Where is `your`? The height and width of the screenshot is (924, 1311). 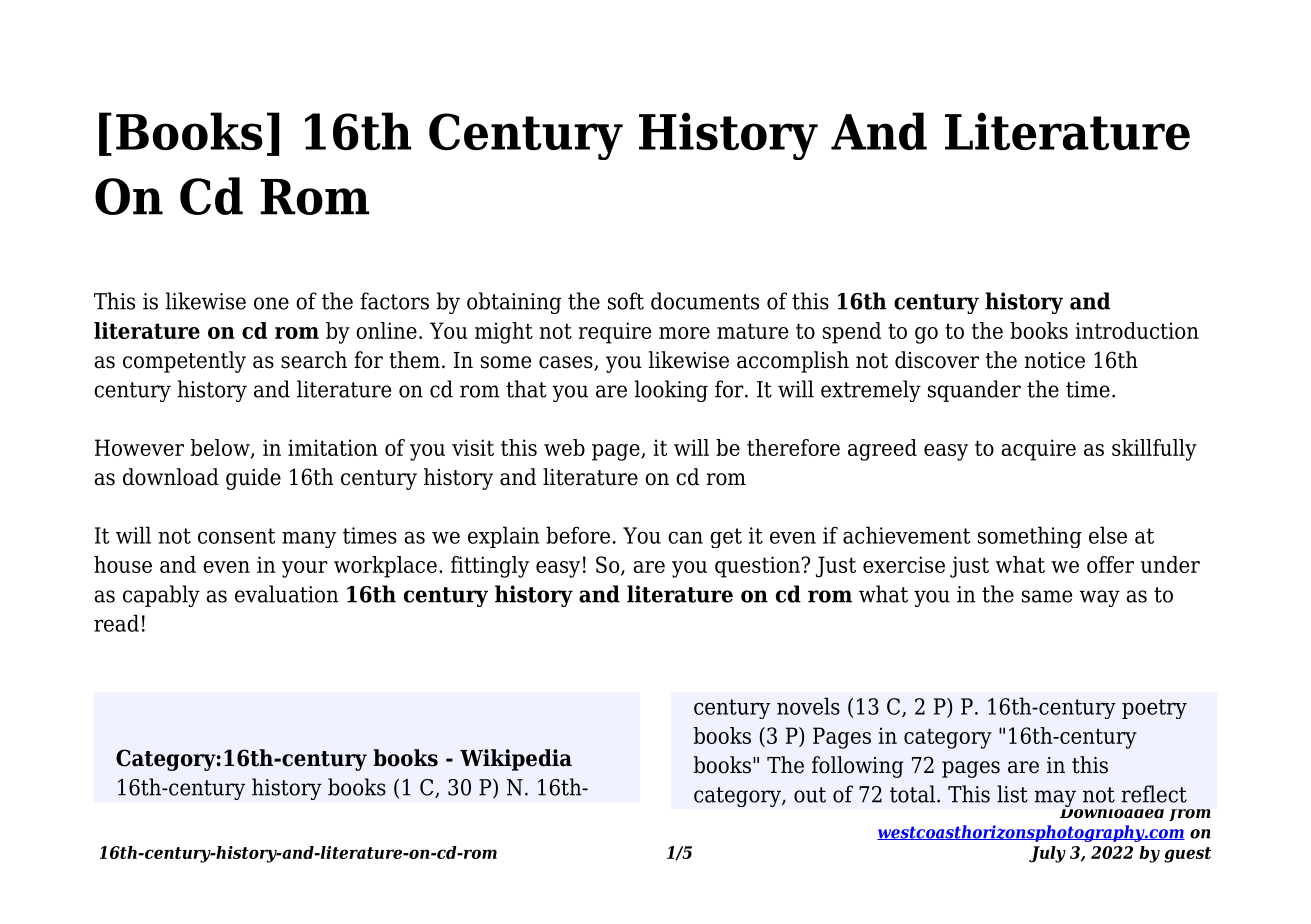
your is located at coordinates (305, 569).
